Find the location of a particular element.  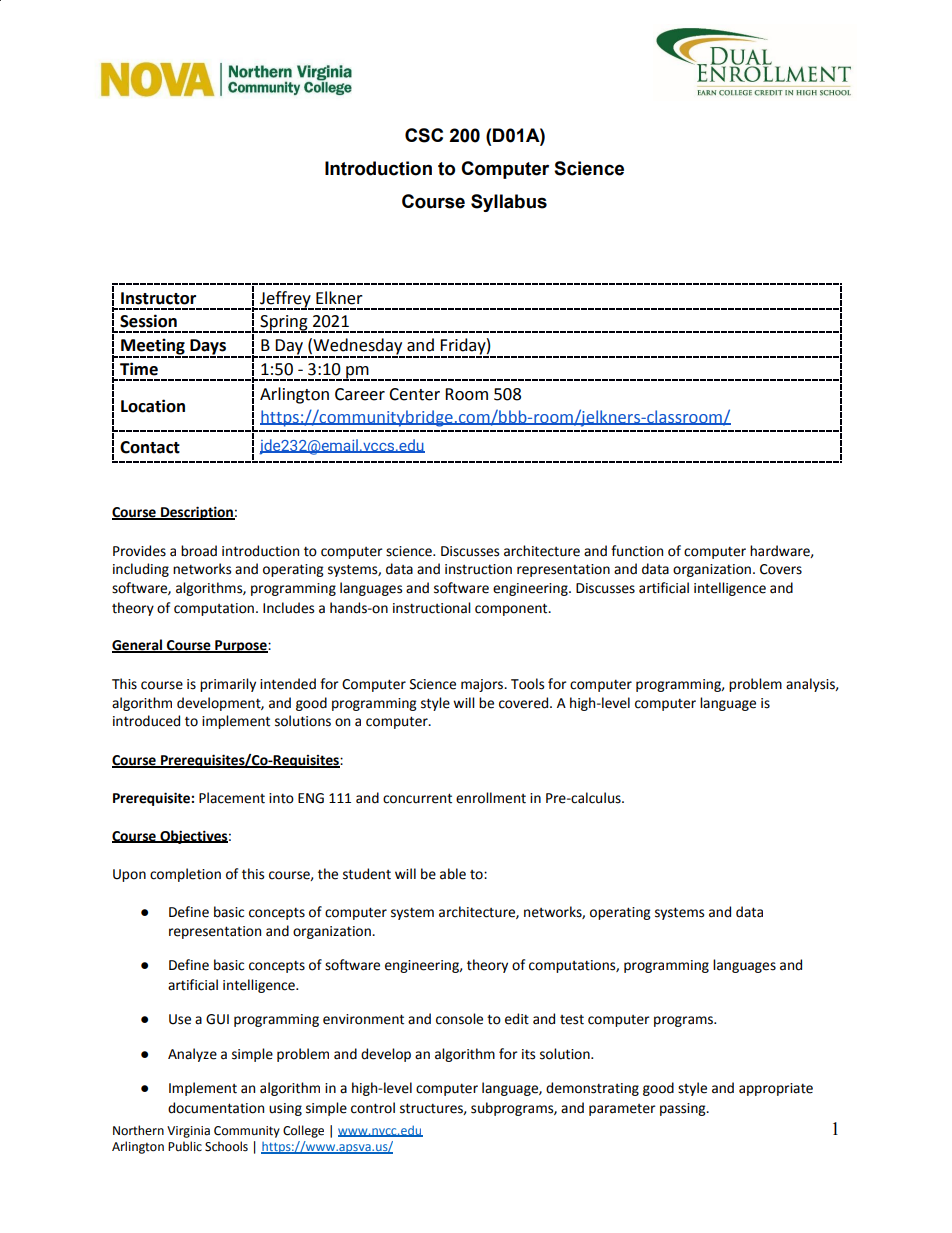

able is located at coordinates (453, 874).
